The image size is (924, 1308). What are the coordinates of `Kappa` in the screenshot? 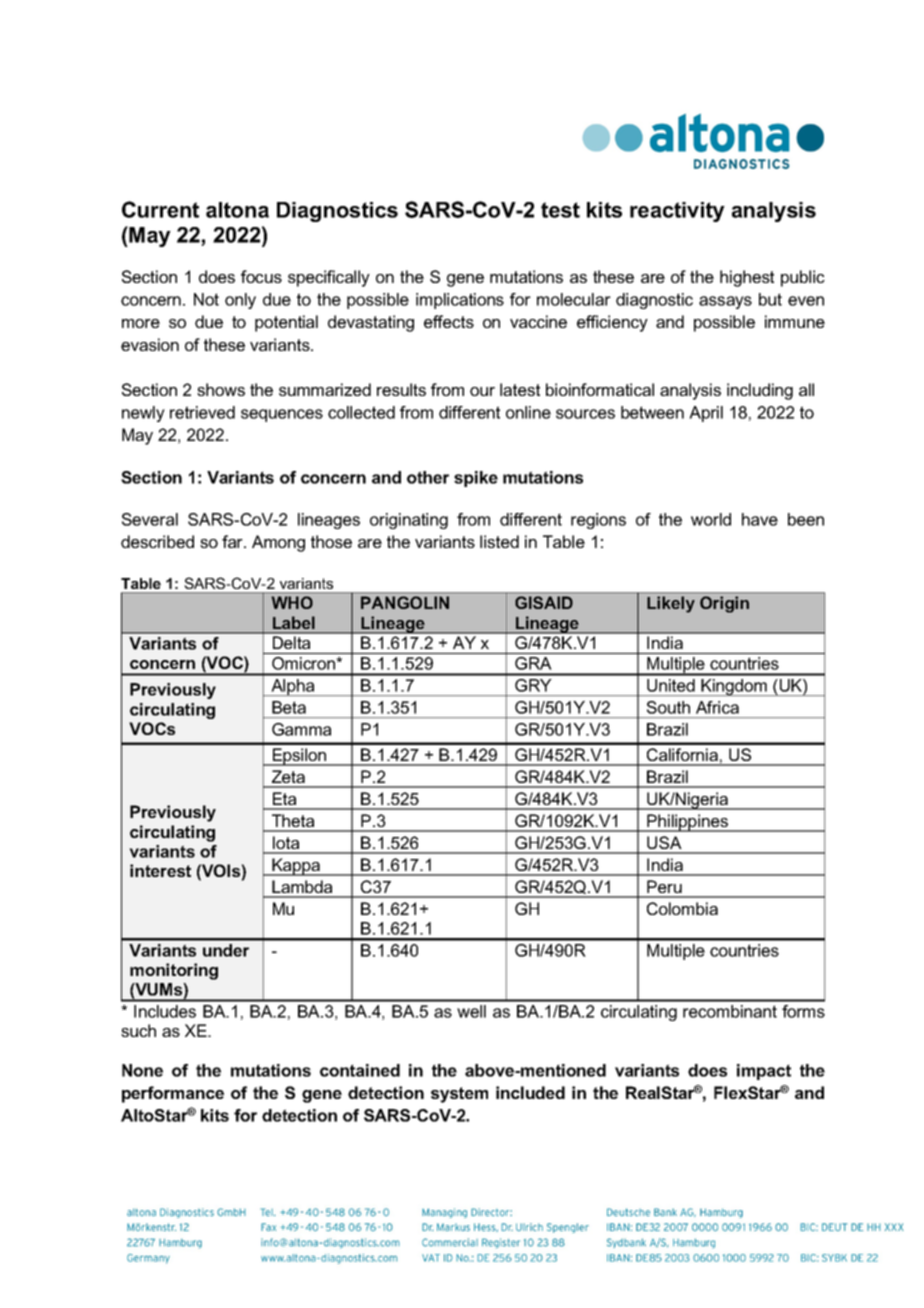 It's located at (296, 867).
